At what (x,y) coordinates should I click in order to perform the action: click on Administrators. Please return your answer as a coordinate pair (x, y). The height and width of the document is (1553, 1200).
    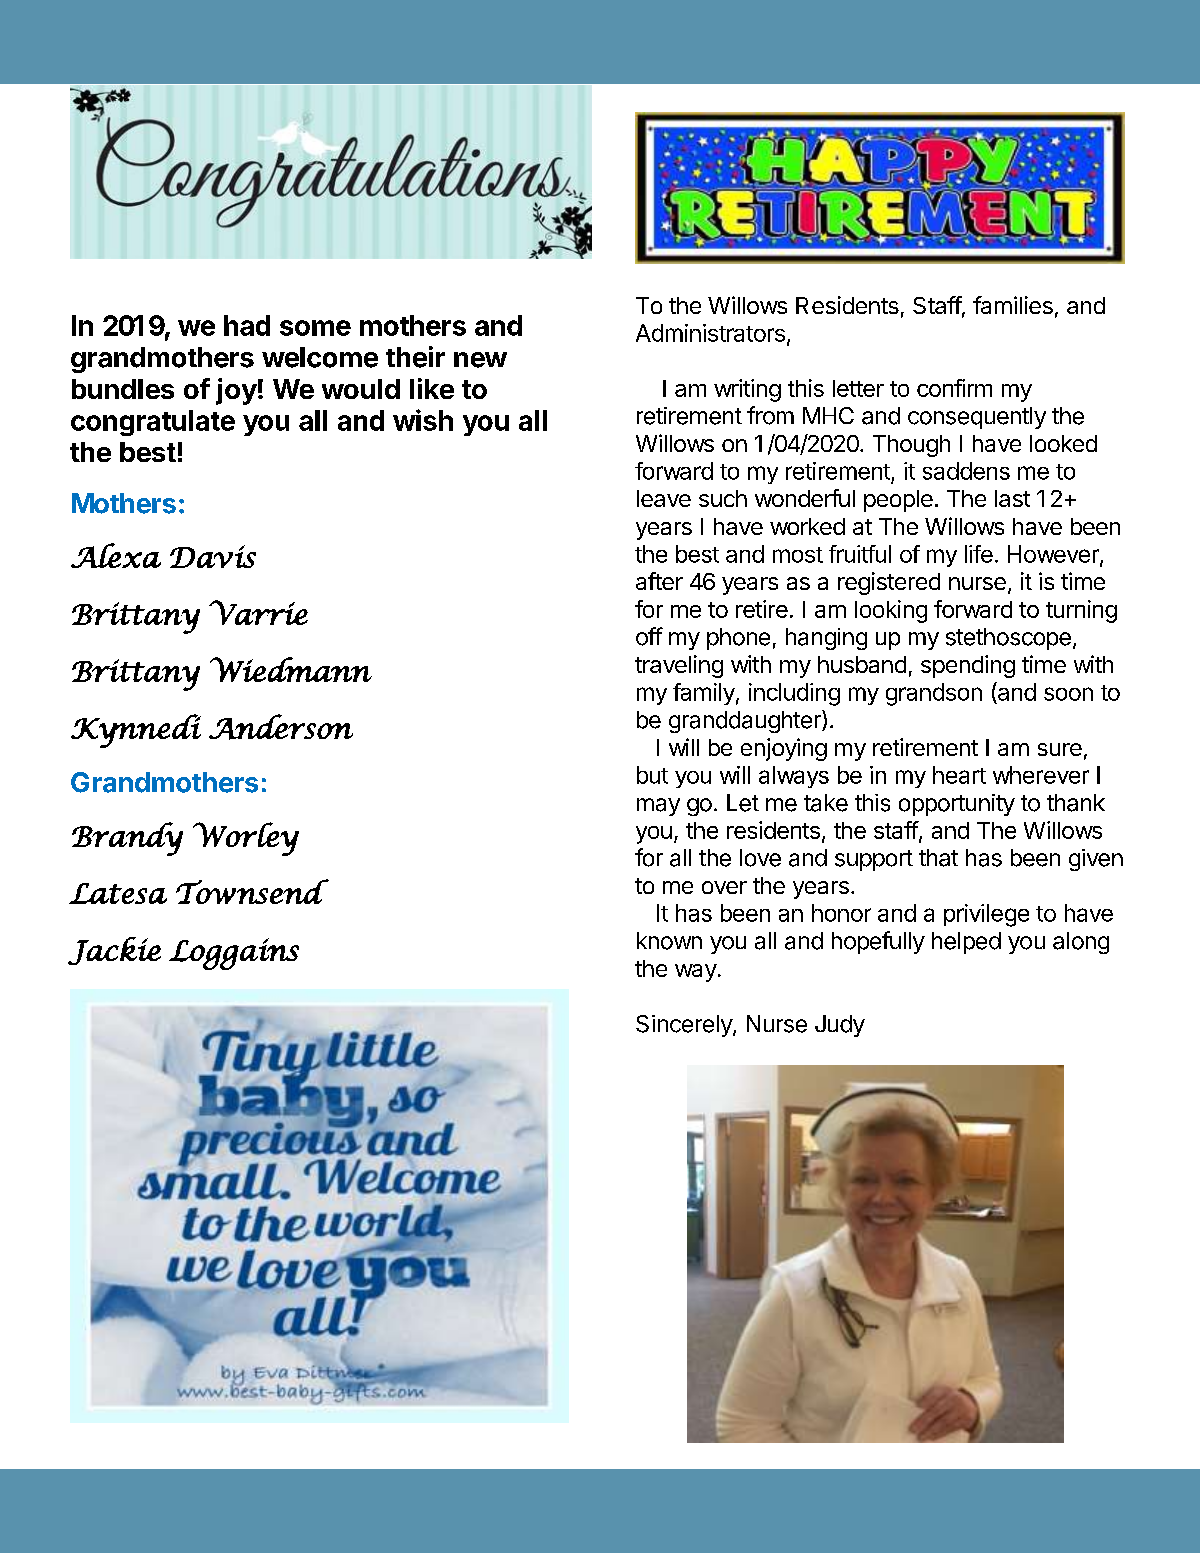
    Looking at the image, I should click on (710, 333).
